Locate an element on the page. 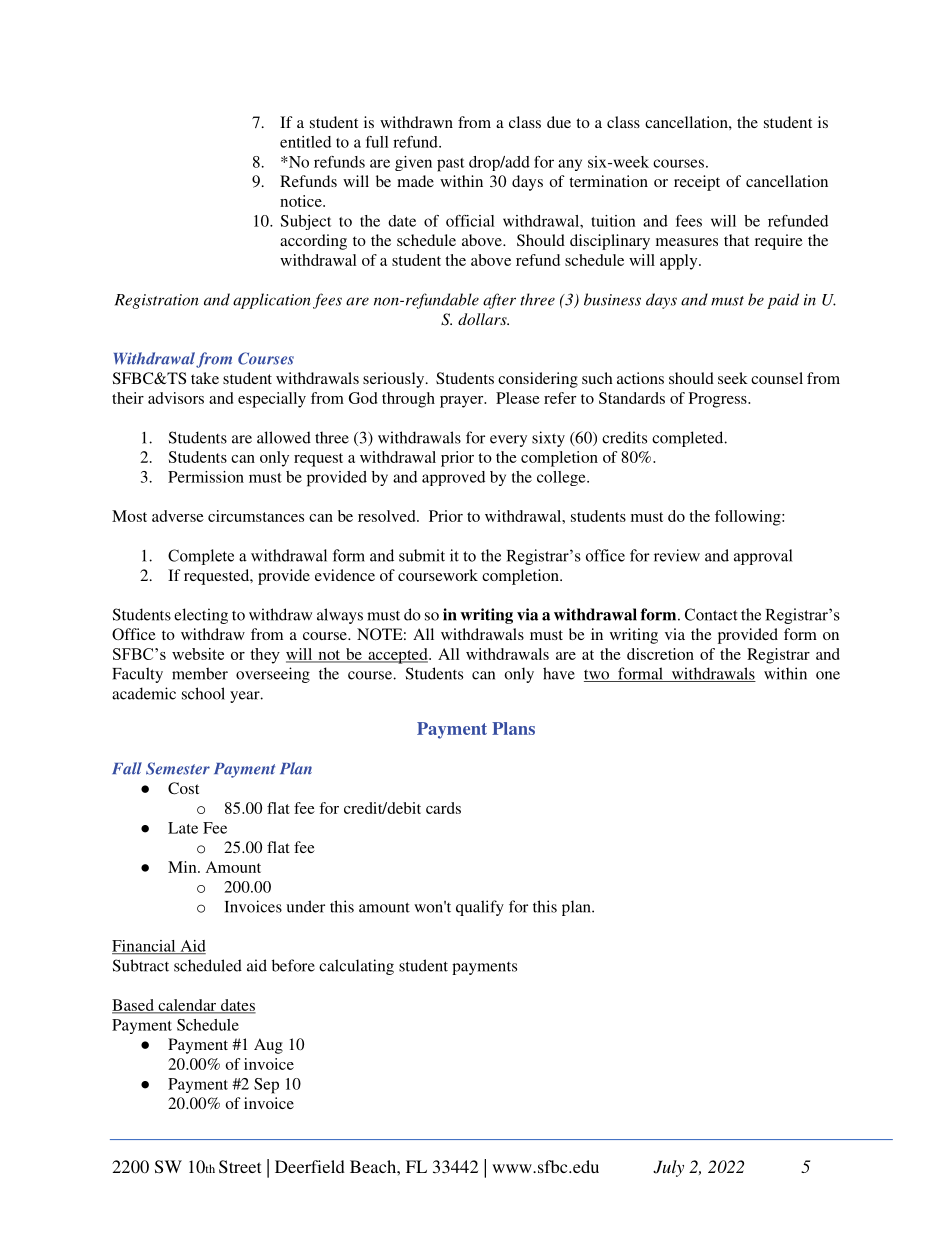 The width and height of the page is (952, 1233). past is located at coordinates (451, 165).
